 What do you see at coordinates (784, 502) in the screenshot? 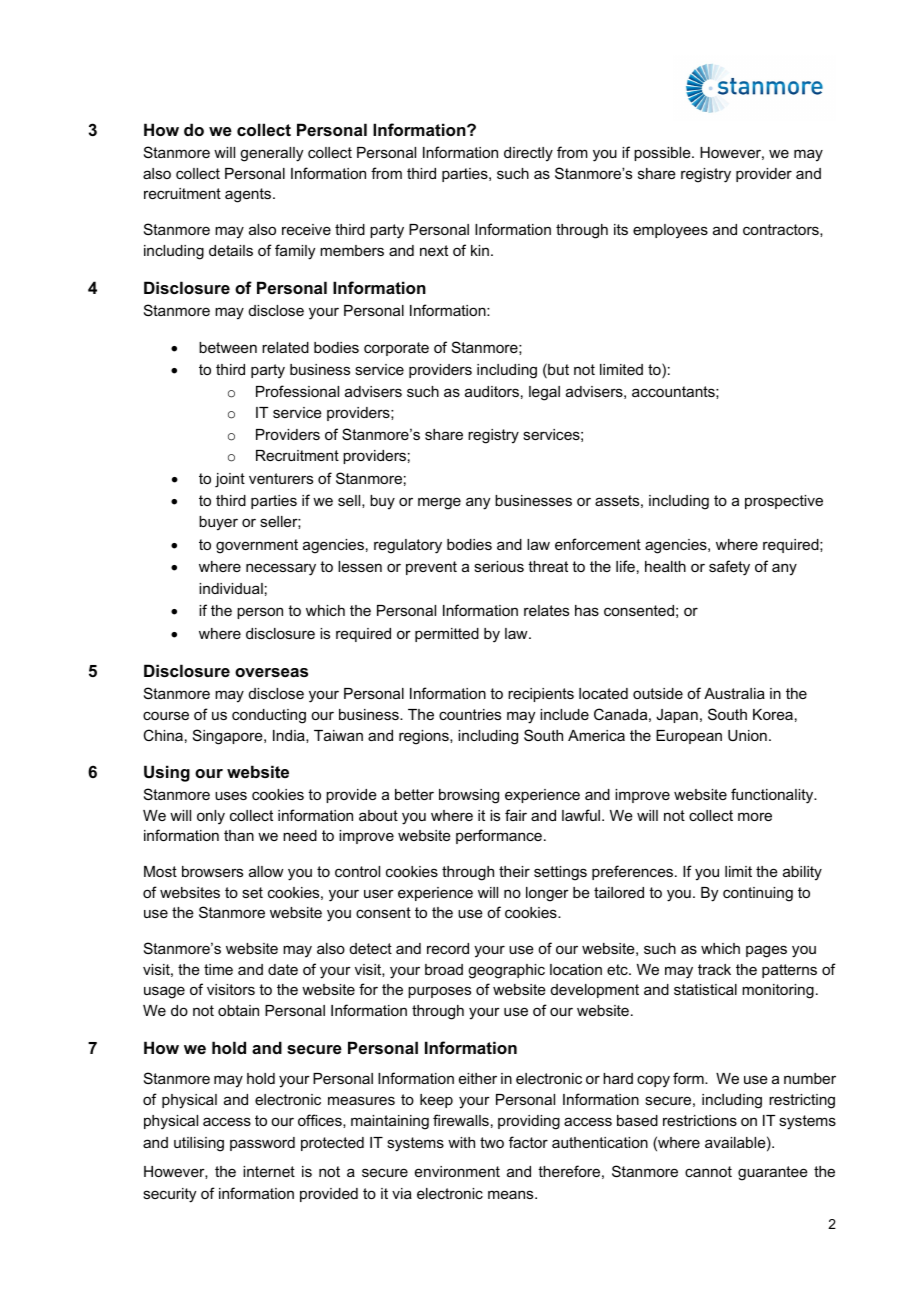
I see `prospective` at bounding box center [784, 502].
